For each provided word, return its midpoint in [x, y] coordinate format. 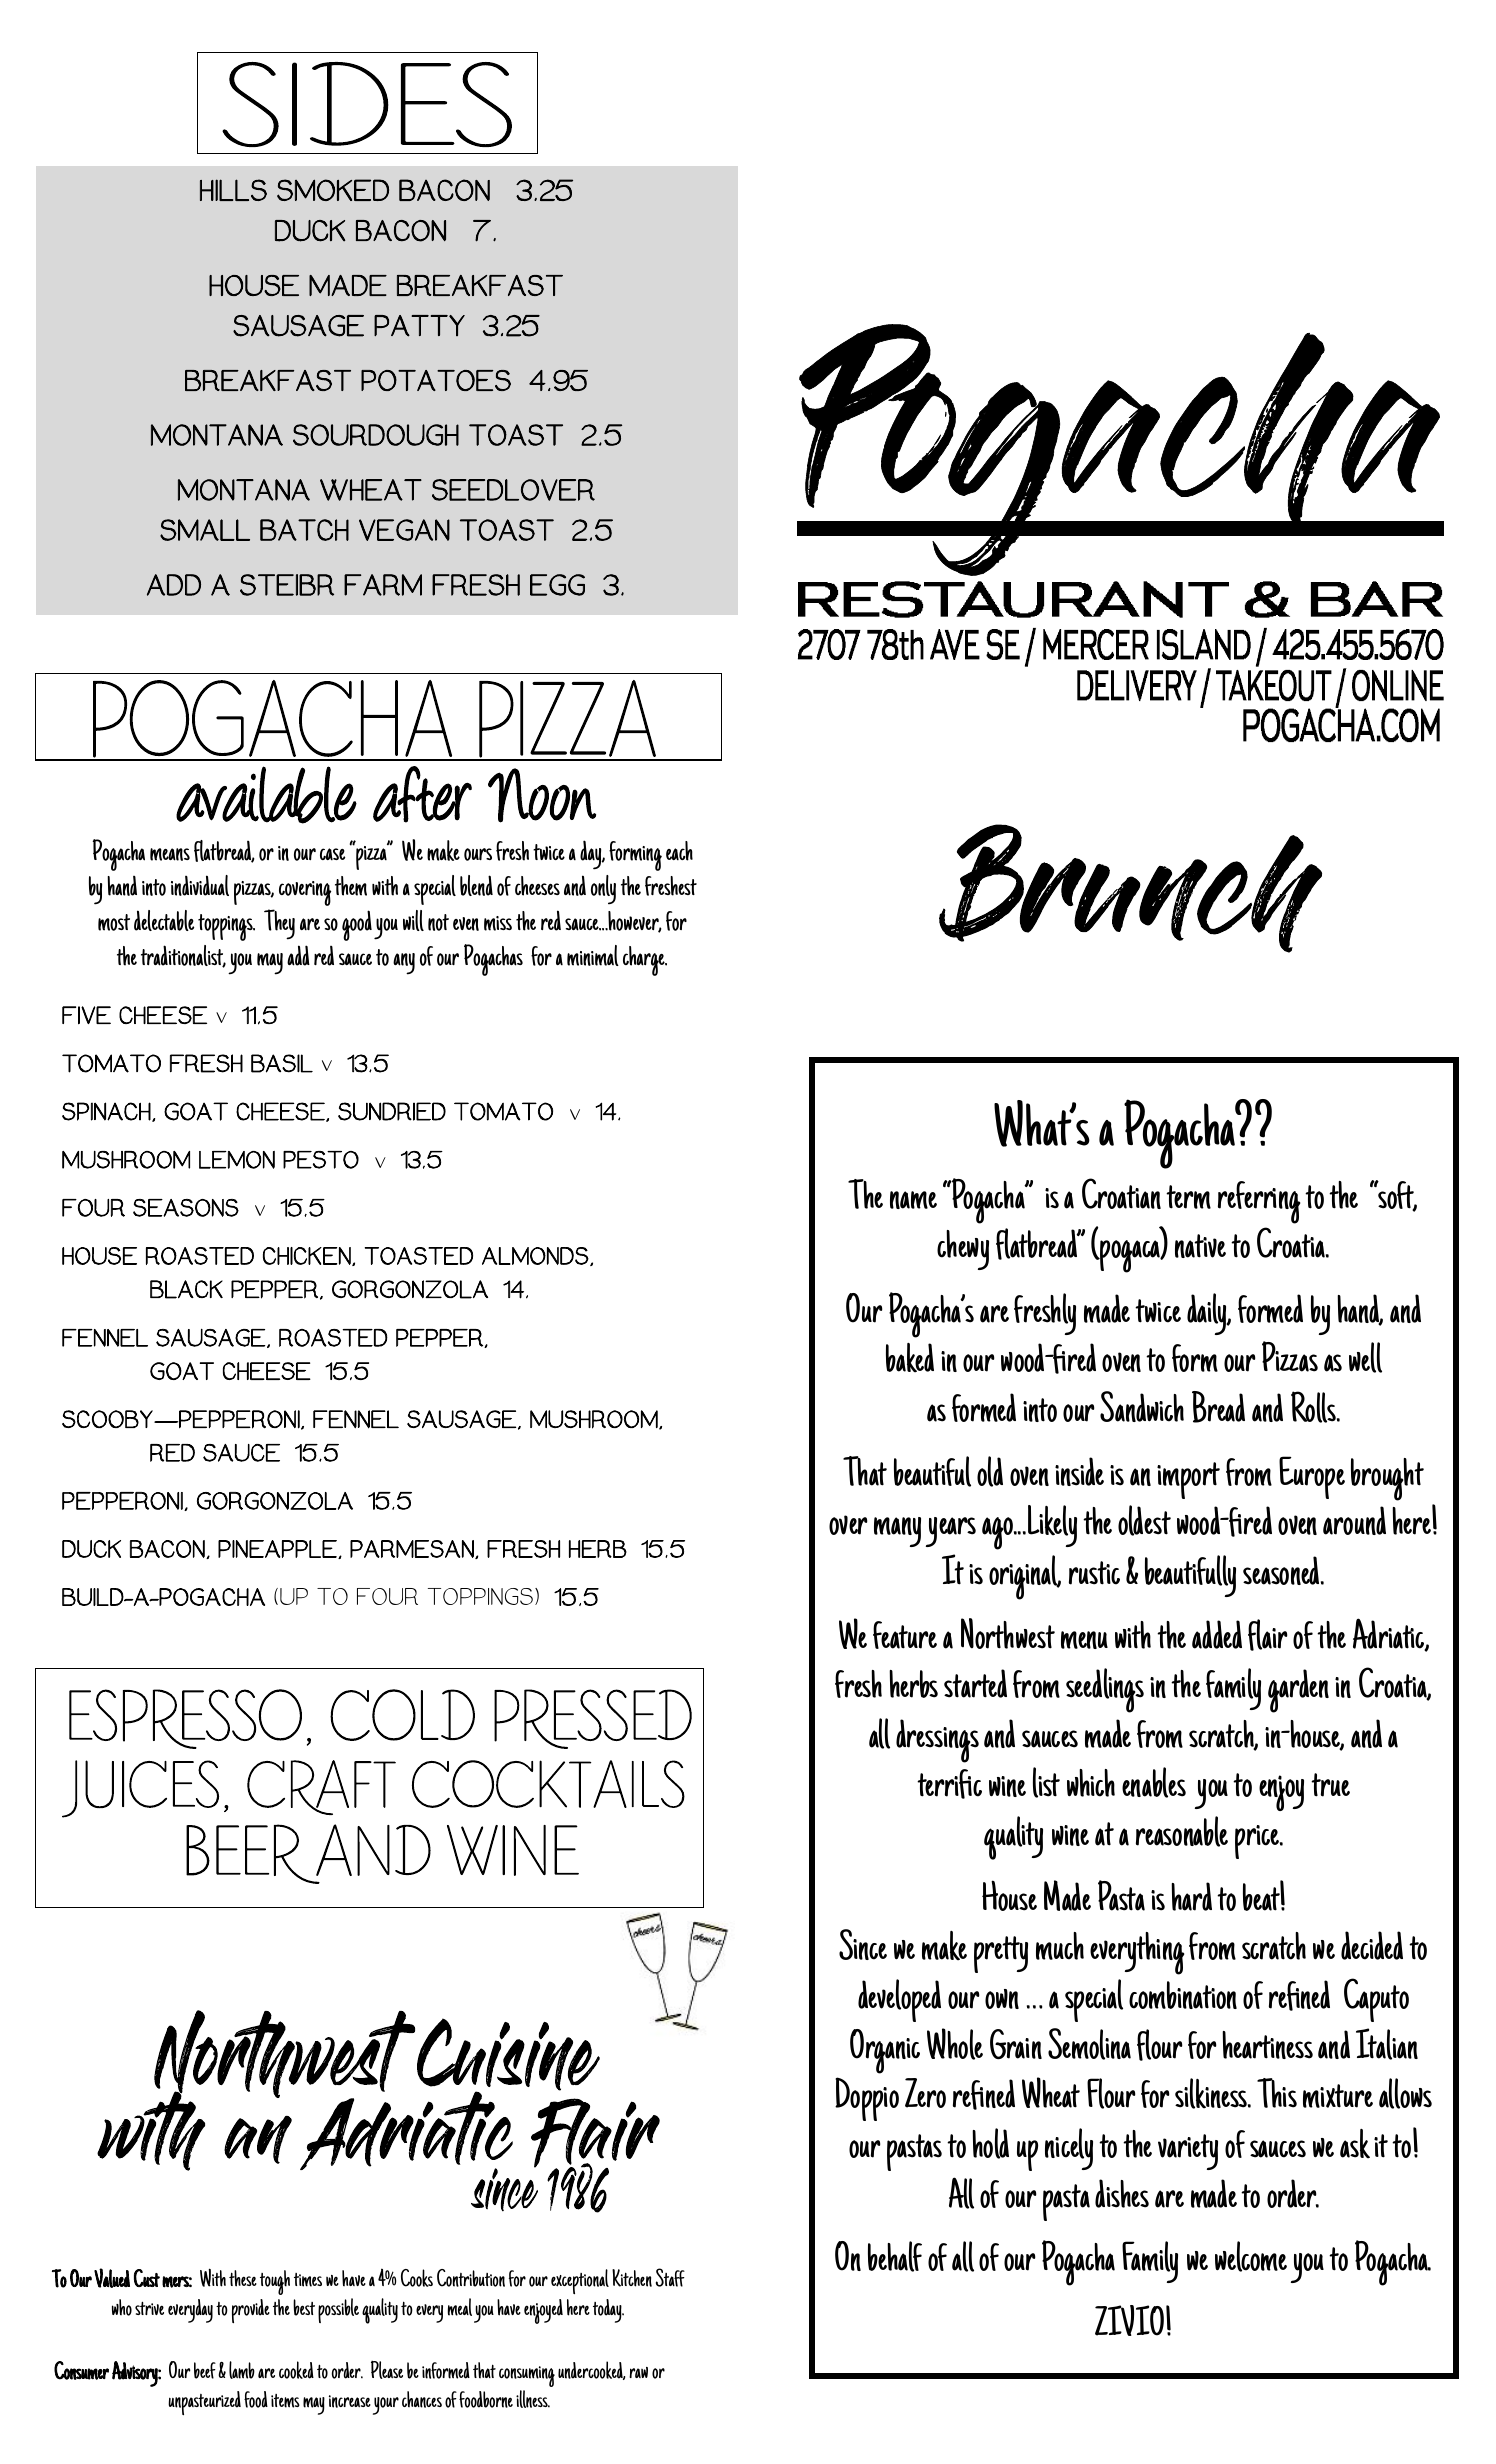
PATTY [419, 326]
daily [1208, 1314]
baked [910, 1358]
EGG [557, 585]
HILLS [233, 190]
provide [251, 2311]
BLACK [186, 1289]
